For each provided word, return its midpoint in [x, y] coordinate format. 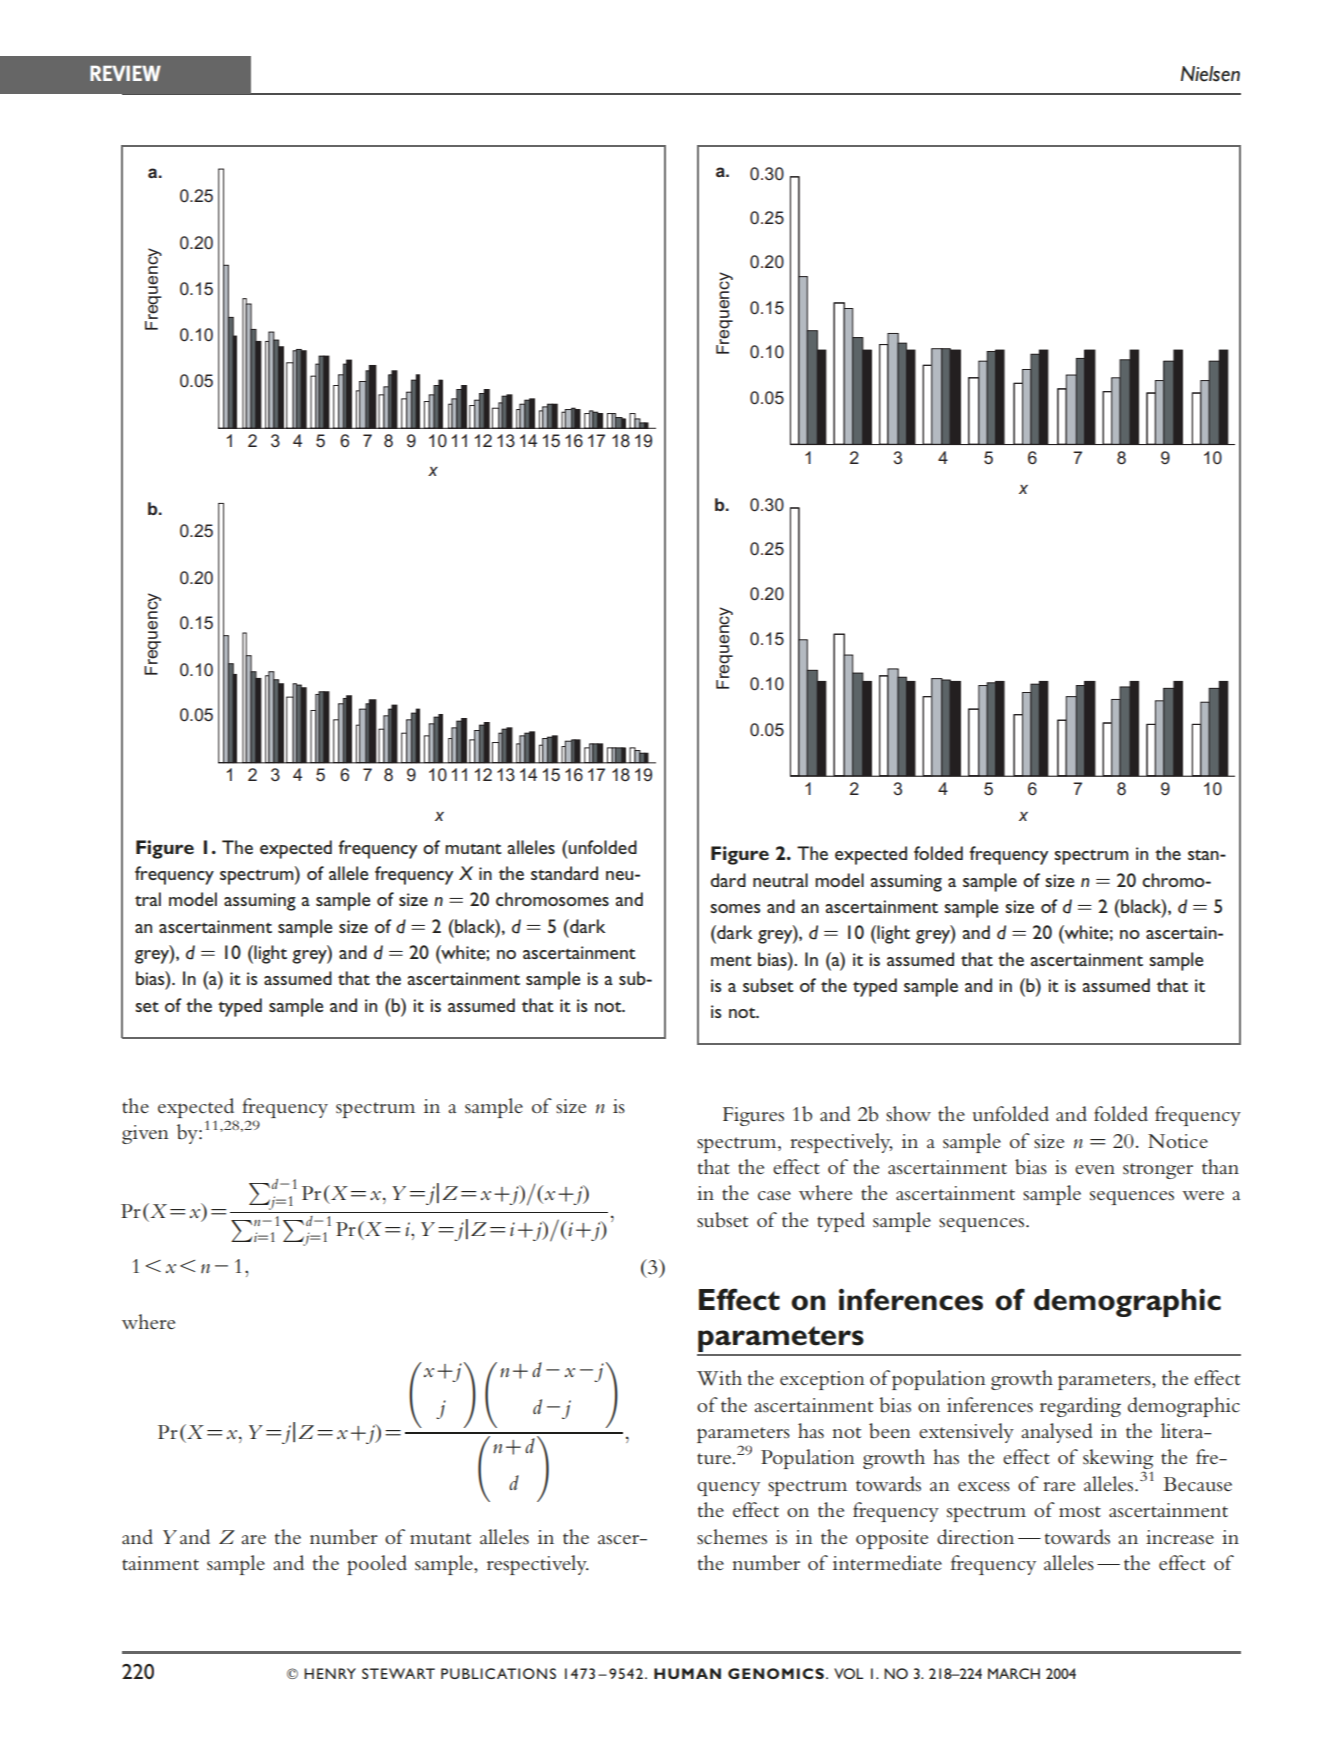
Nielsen [1210, 74]
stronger [1158, 1171]
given [145, 1134]
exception [822, 1380]
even [1095, 1169]
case [774, 1196]
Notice [1178, 1141]
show [908, 1113]
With [719, 1378]
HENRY [330, 1673]
